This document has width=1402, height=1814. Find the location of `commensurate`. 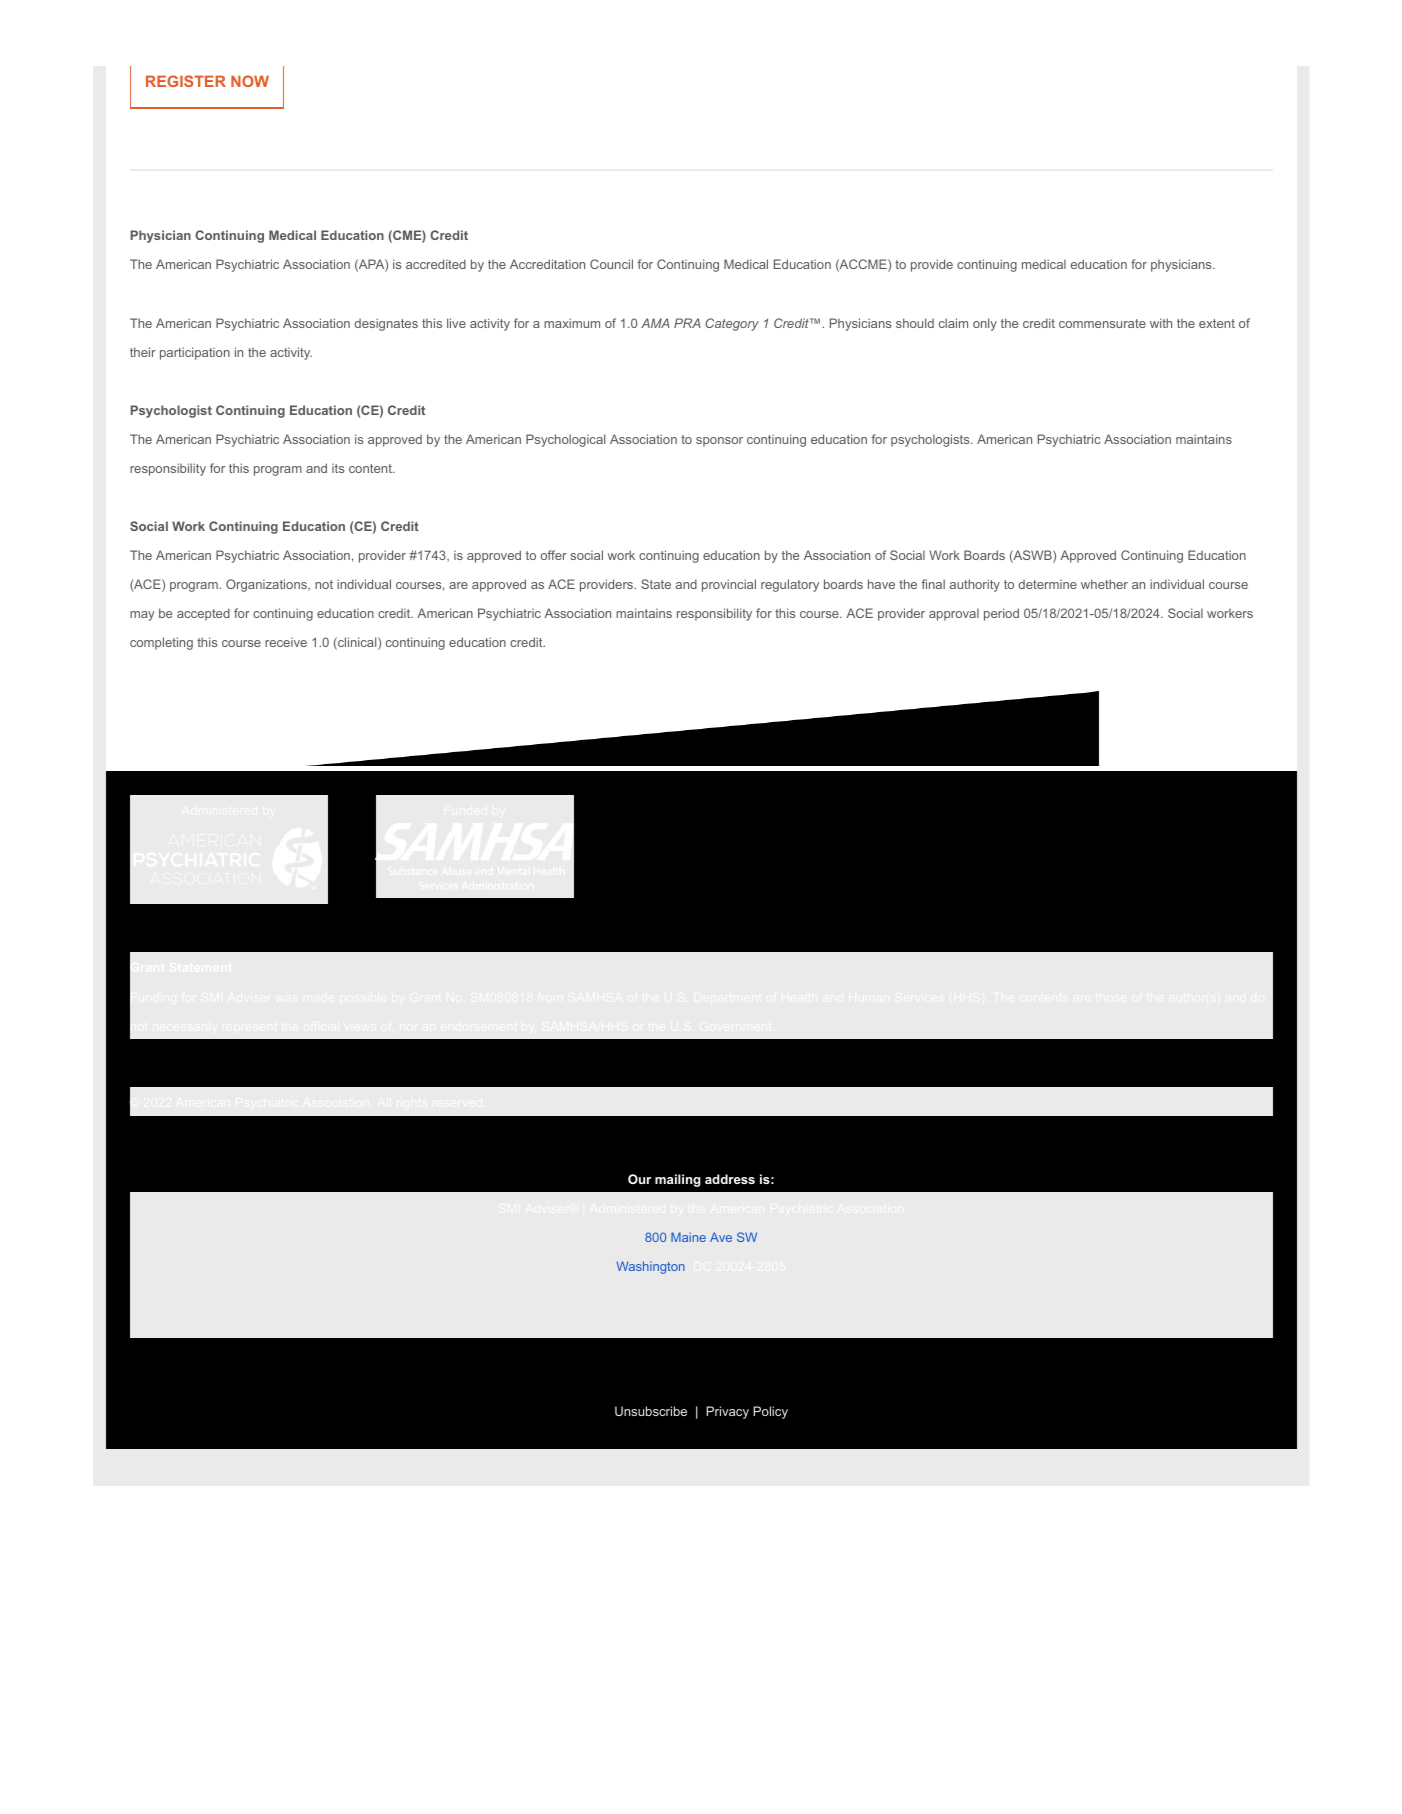

commensurate is located at coordinates (1102, 323).
